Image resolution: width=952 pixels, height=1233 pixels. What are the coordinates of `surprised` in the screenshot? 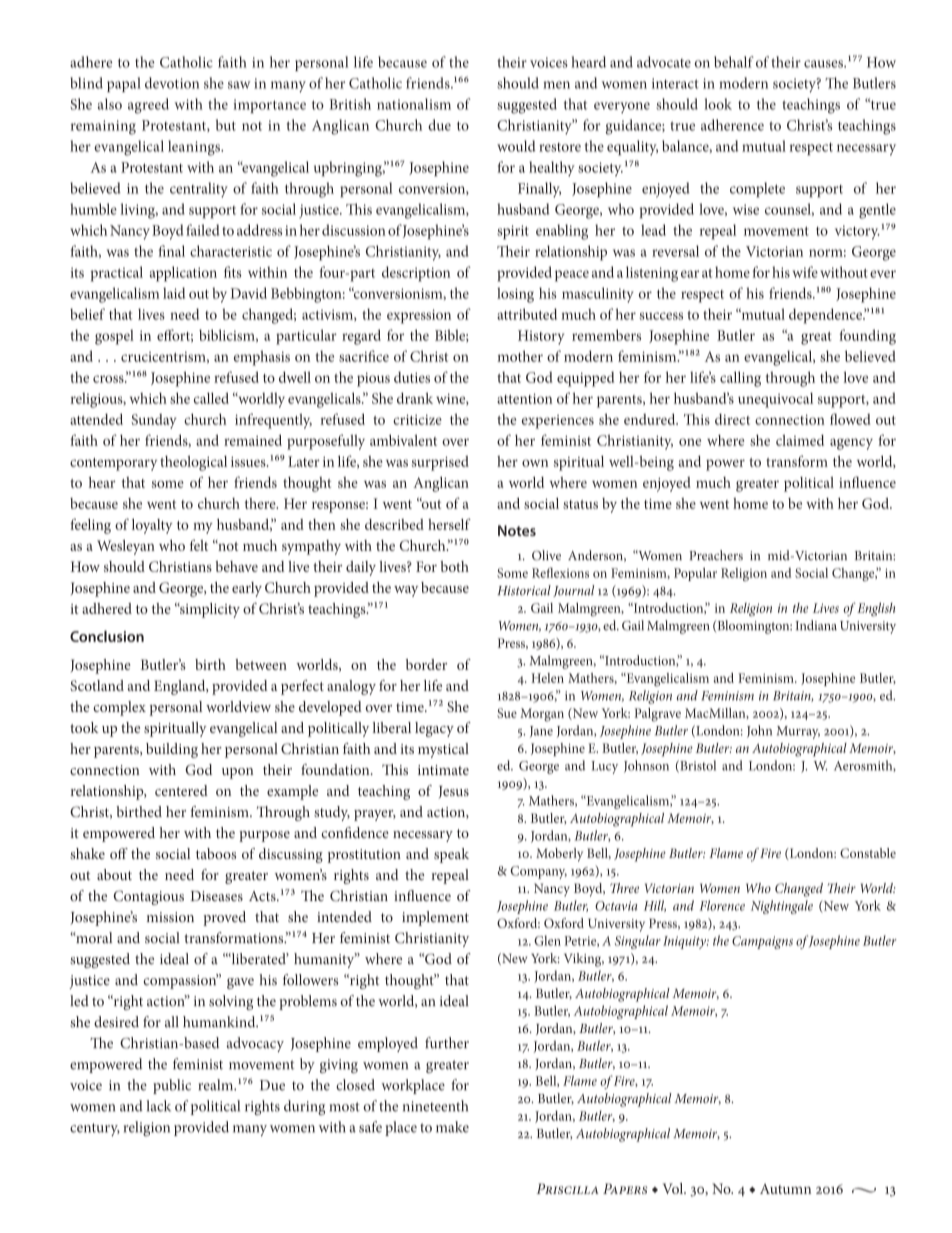 It's located at (440, 463).
